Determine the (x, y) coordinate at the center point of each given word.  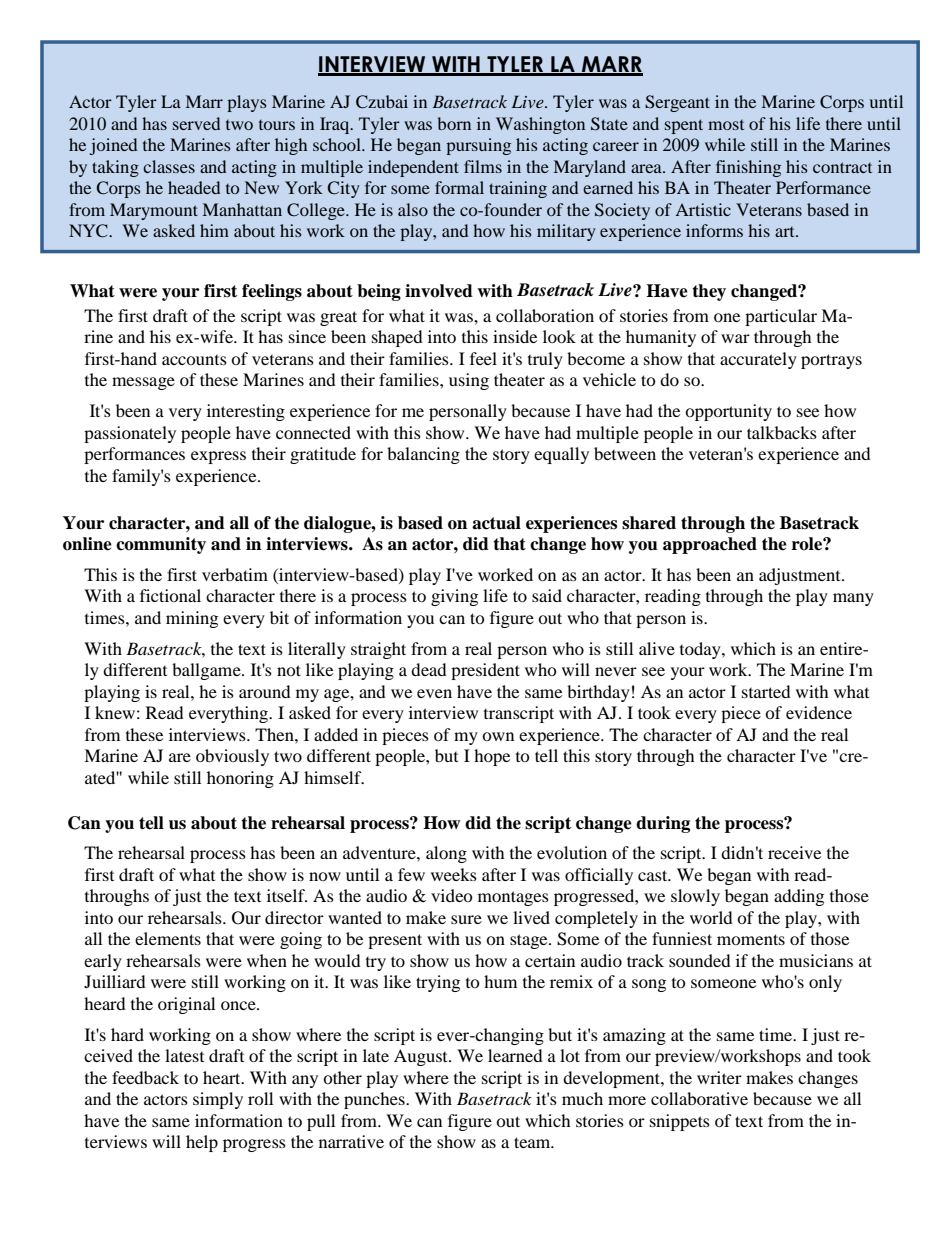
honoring (240, 779)
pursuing (478, 146)
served (196, 123)
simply (218, 1100)
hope (492, 757)
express (218, 457)
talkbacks (782, 432)
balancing (423, 455)
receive (794, 852)
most (726, 125)
